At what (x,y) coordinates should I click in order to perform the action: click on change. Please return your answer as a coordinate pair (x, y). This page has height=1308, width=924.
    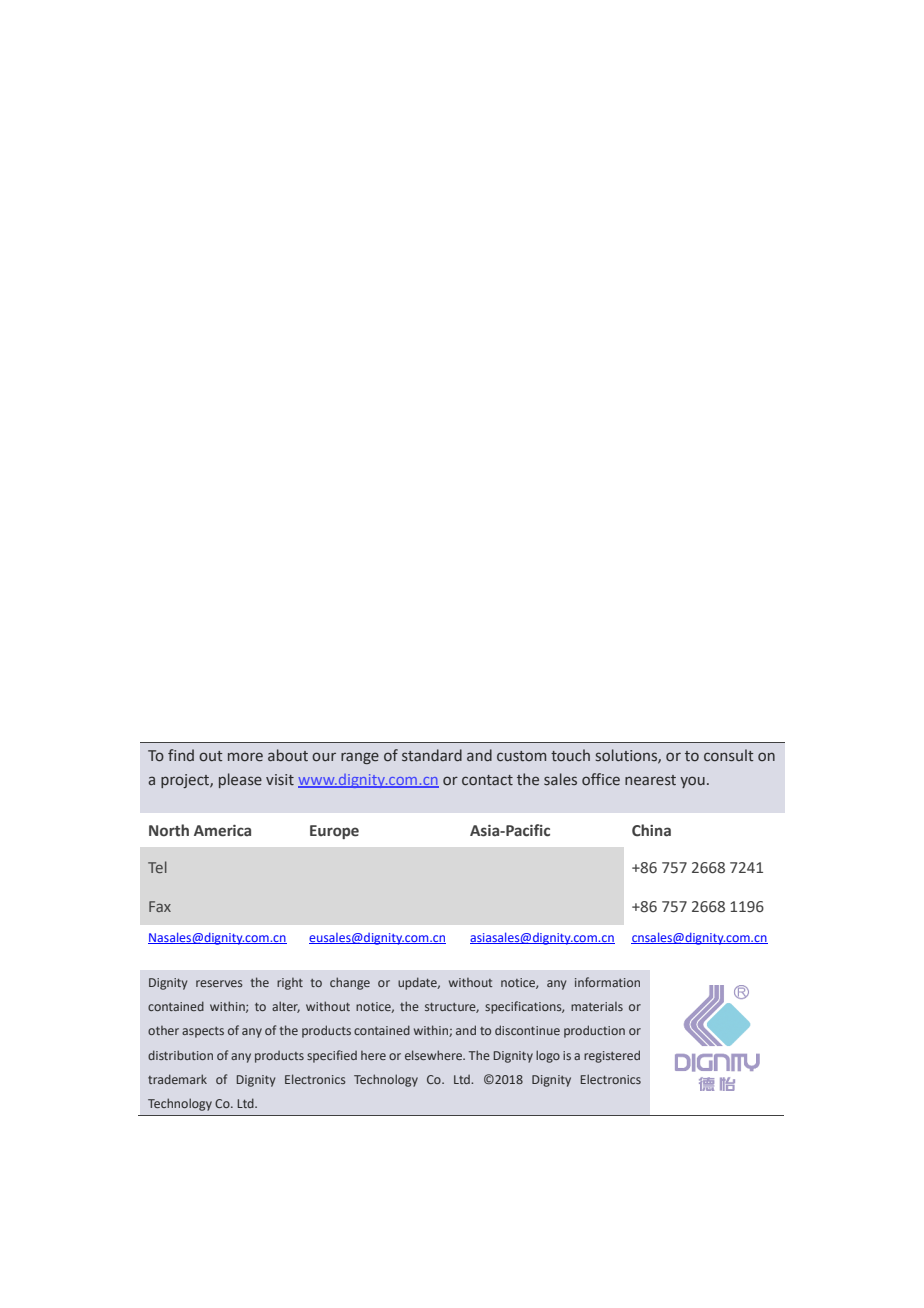
    Looking at the image, I should click on (350, 983).
